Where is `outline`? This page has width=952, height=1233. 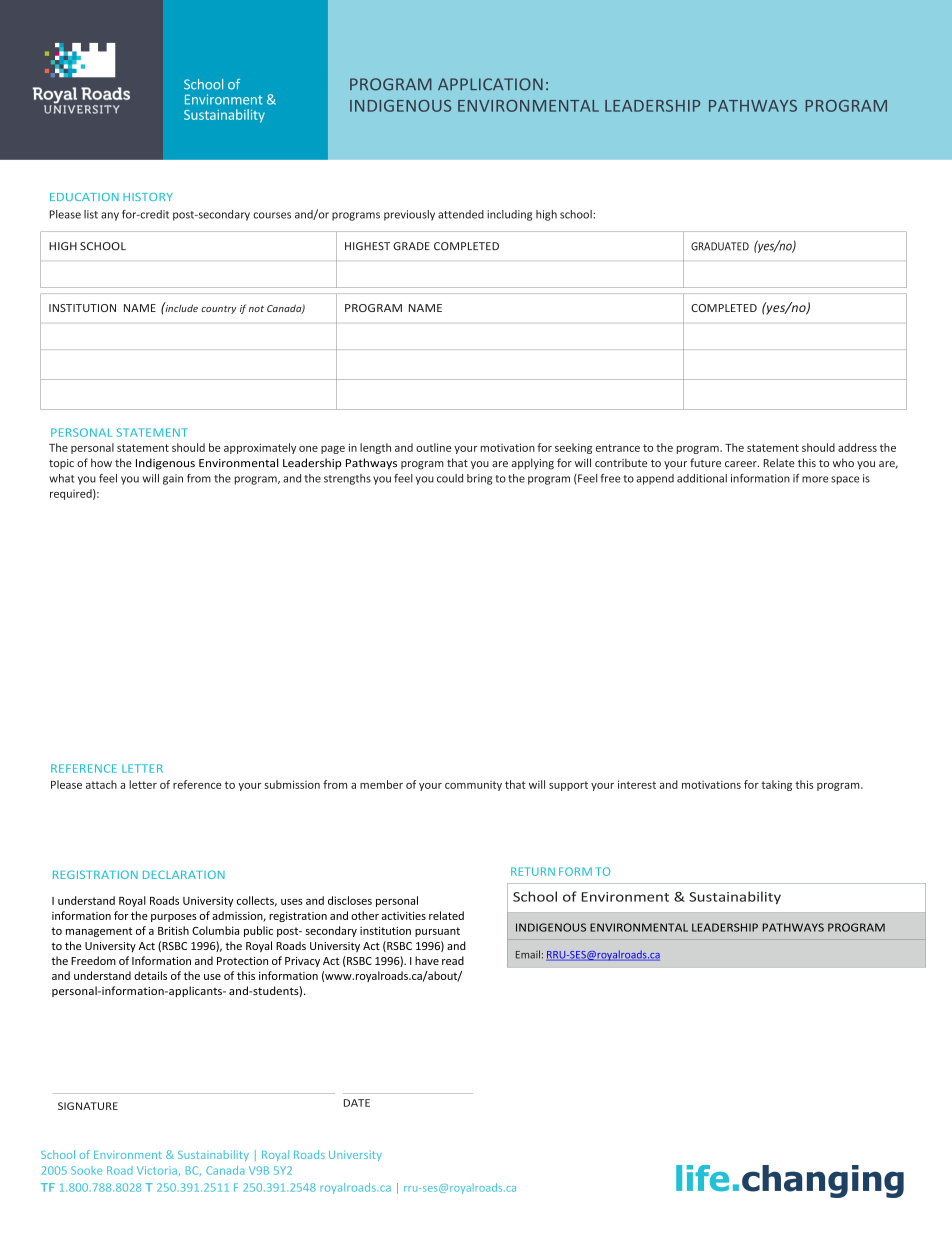
outline is located at coordinates (433, 447).
